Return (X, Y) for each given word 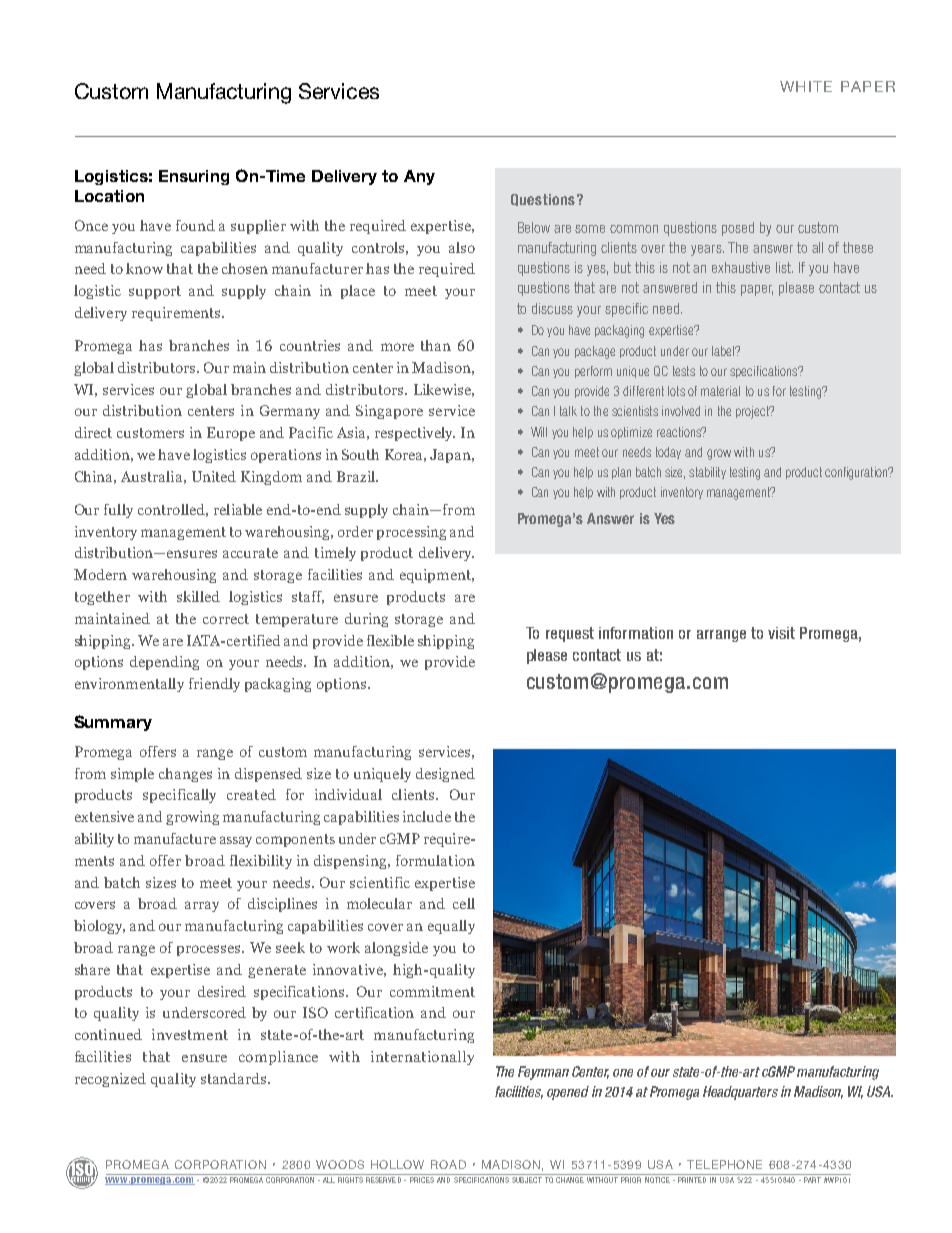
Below (534, 227)
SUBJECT (527, 1180)
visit (781, 633)
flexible (390, 640)
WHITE (806, 86)
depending (164, 663)
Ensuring (194, 177)
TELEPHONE (724, 1164)
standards (235, 1078)
